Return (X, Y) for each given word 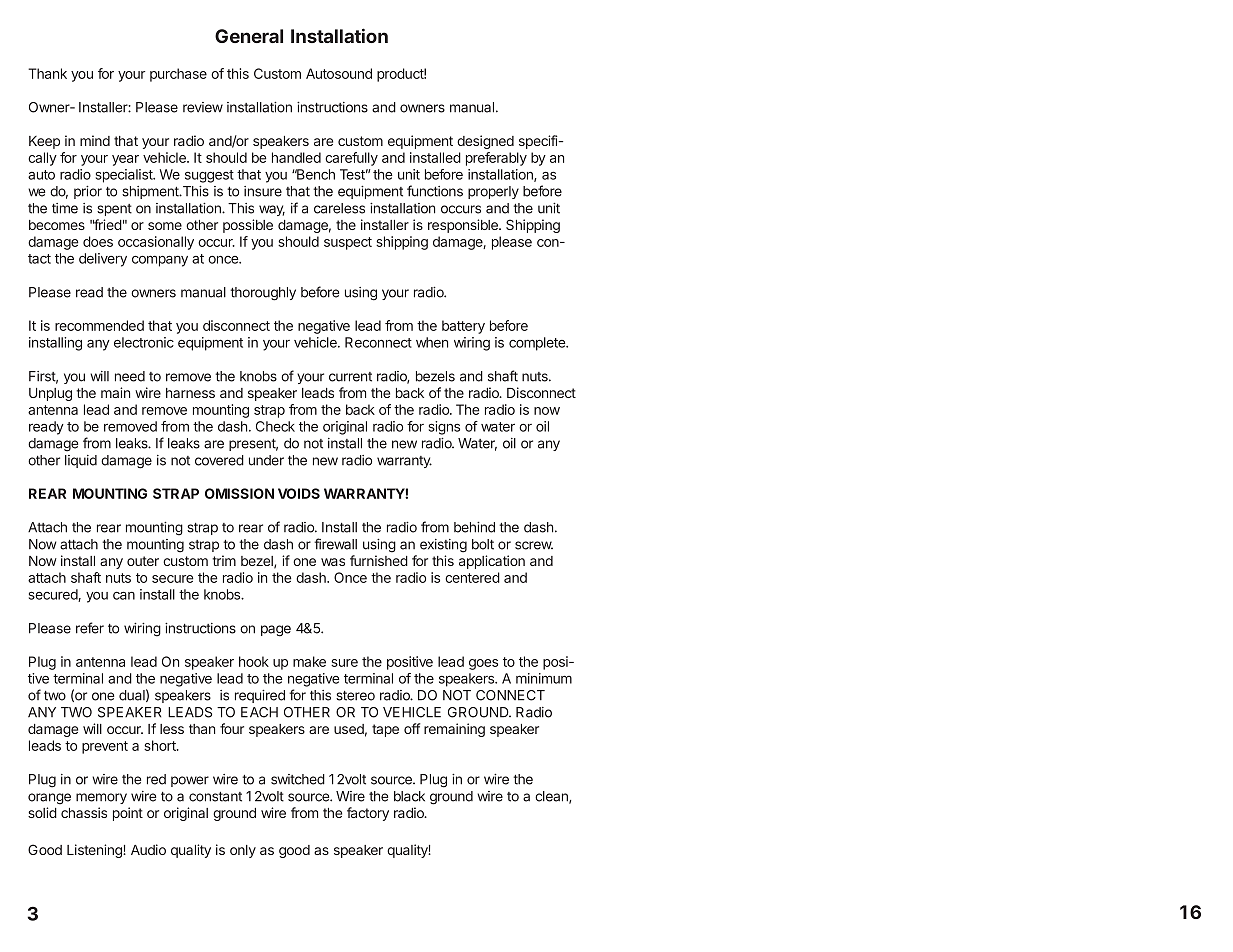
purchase (178, 75)
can (124, 596)
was (333, 562)
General (249, 36)
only (243, 851)
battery (463, 327)
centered (472, 577)
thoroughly (263, 294)
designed (485, 142)
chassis (84, 812)
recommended (99, 325)
